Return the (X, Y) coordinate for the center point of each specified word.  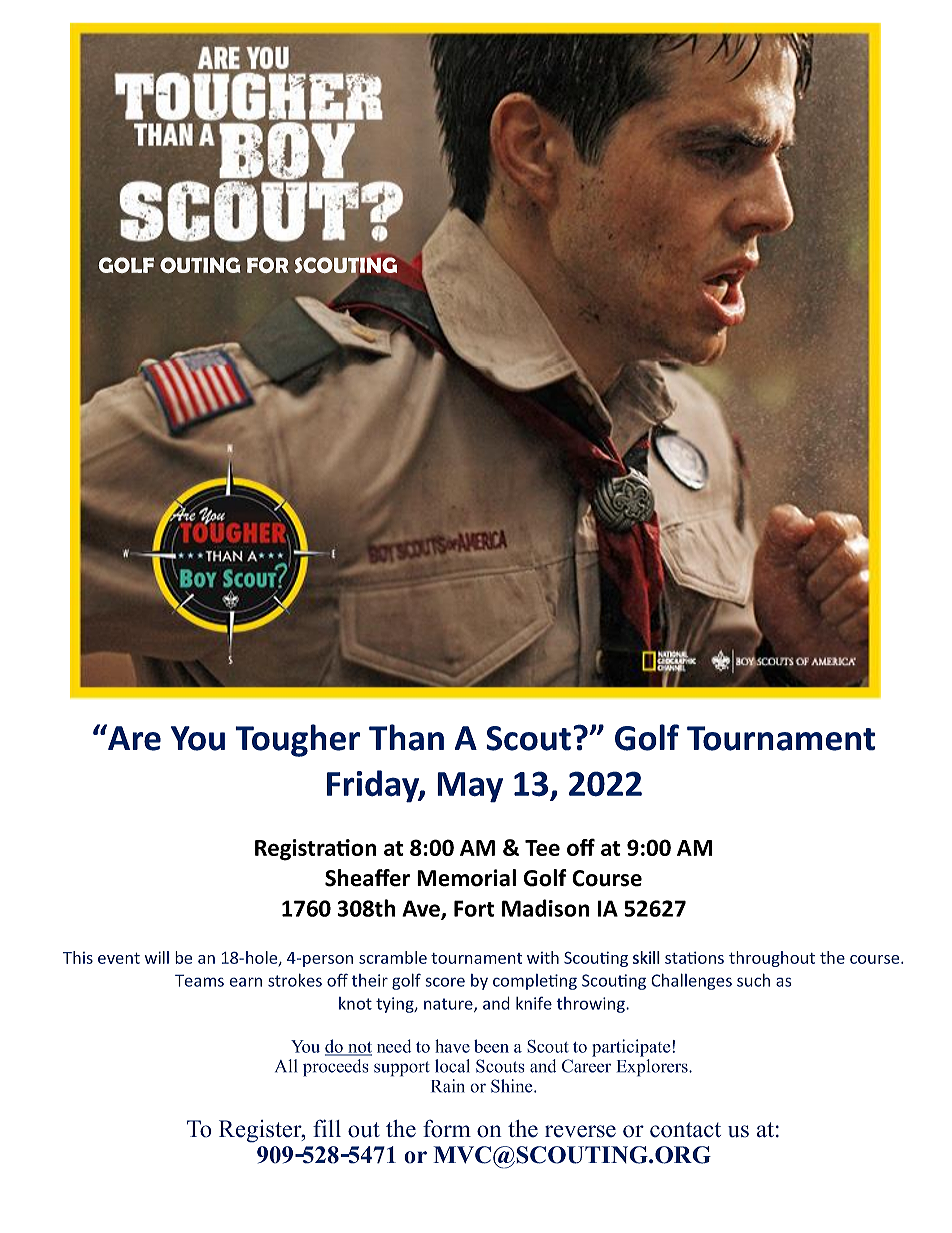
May (470, 787)
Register (261, 1131)
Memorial (466, 878)
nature (449, 1005)
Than (406, 737)
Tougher (297, 740)
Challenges (691, 981)
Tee (542, 848)
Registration (315, 850)
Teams (199, 980)
